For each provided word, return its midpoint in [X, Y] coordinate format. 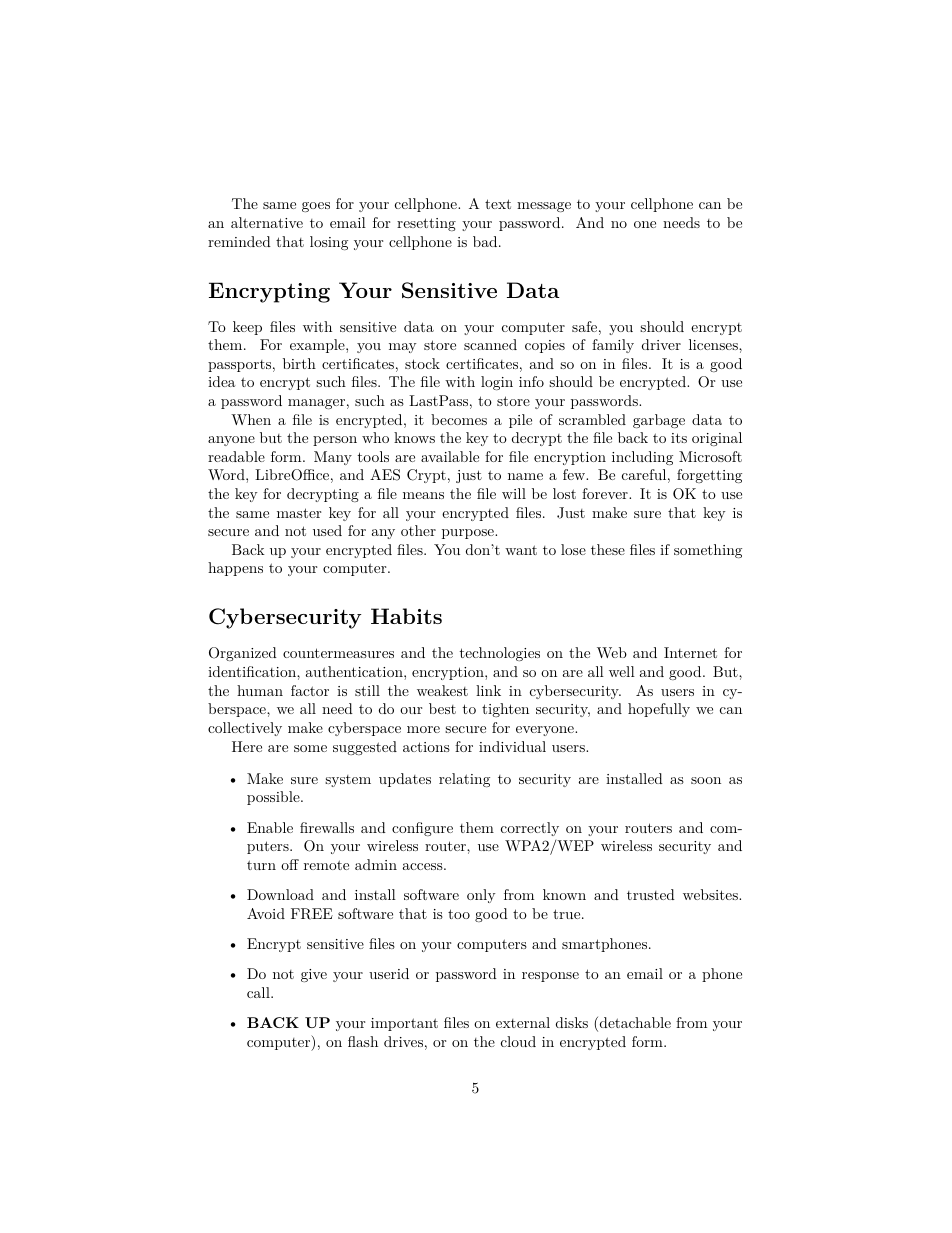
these [608, 549]
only [481, 896]
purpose [469, 534]
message [544, 207]
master [299, 513]
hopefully [659, 710]
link [488, 690]
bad [486, 241]
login [497, 383]
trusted [651, 894]
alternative [267, 222]
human [260, 690]
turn [261, 865]
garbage [659, 421]
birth [299, 363]
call [259, 992]
